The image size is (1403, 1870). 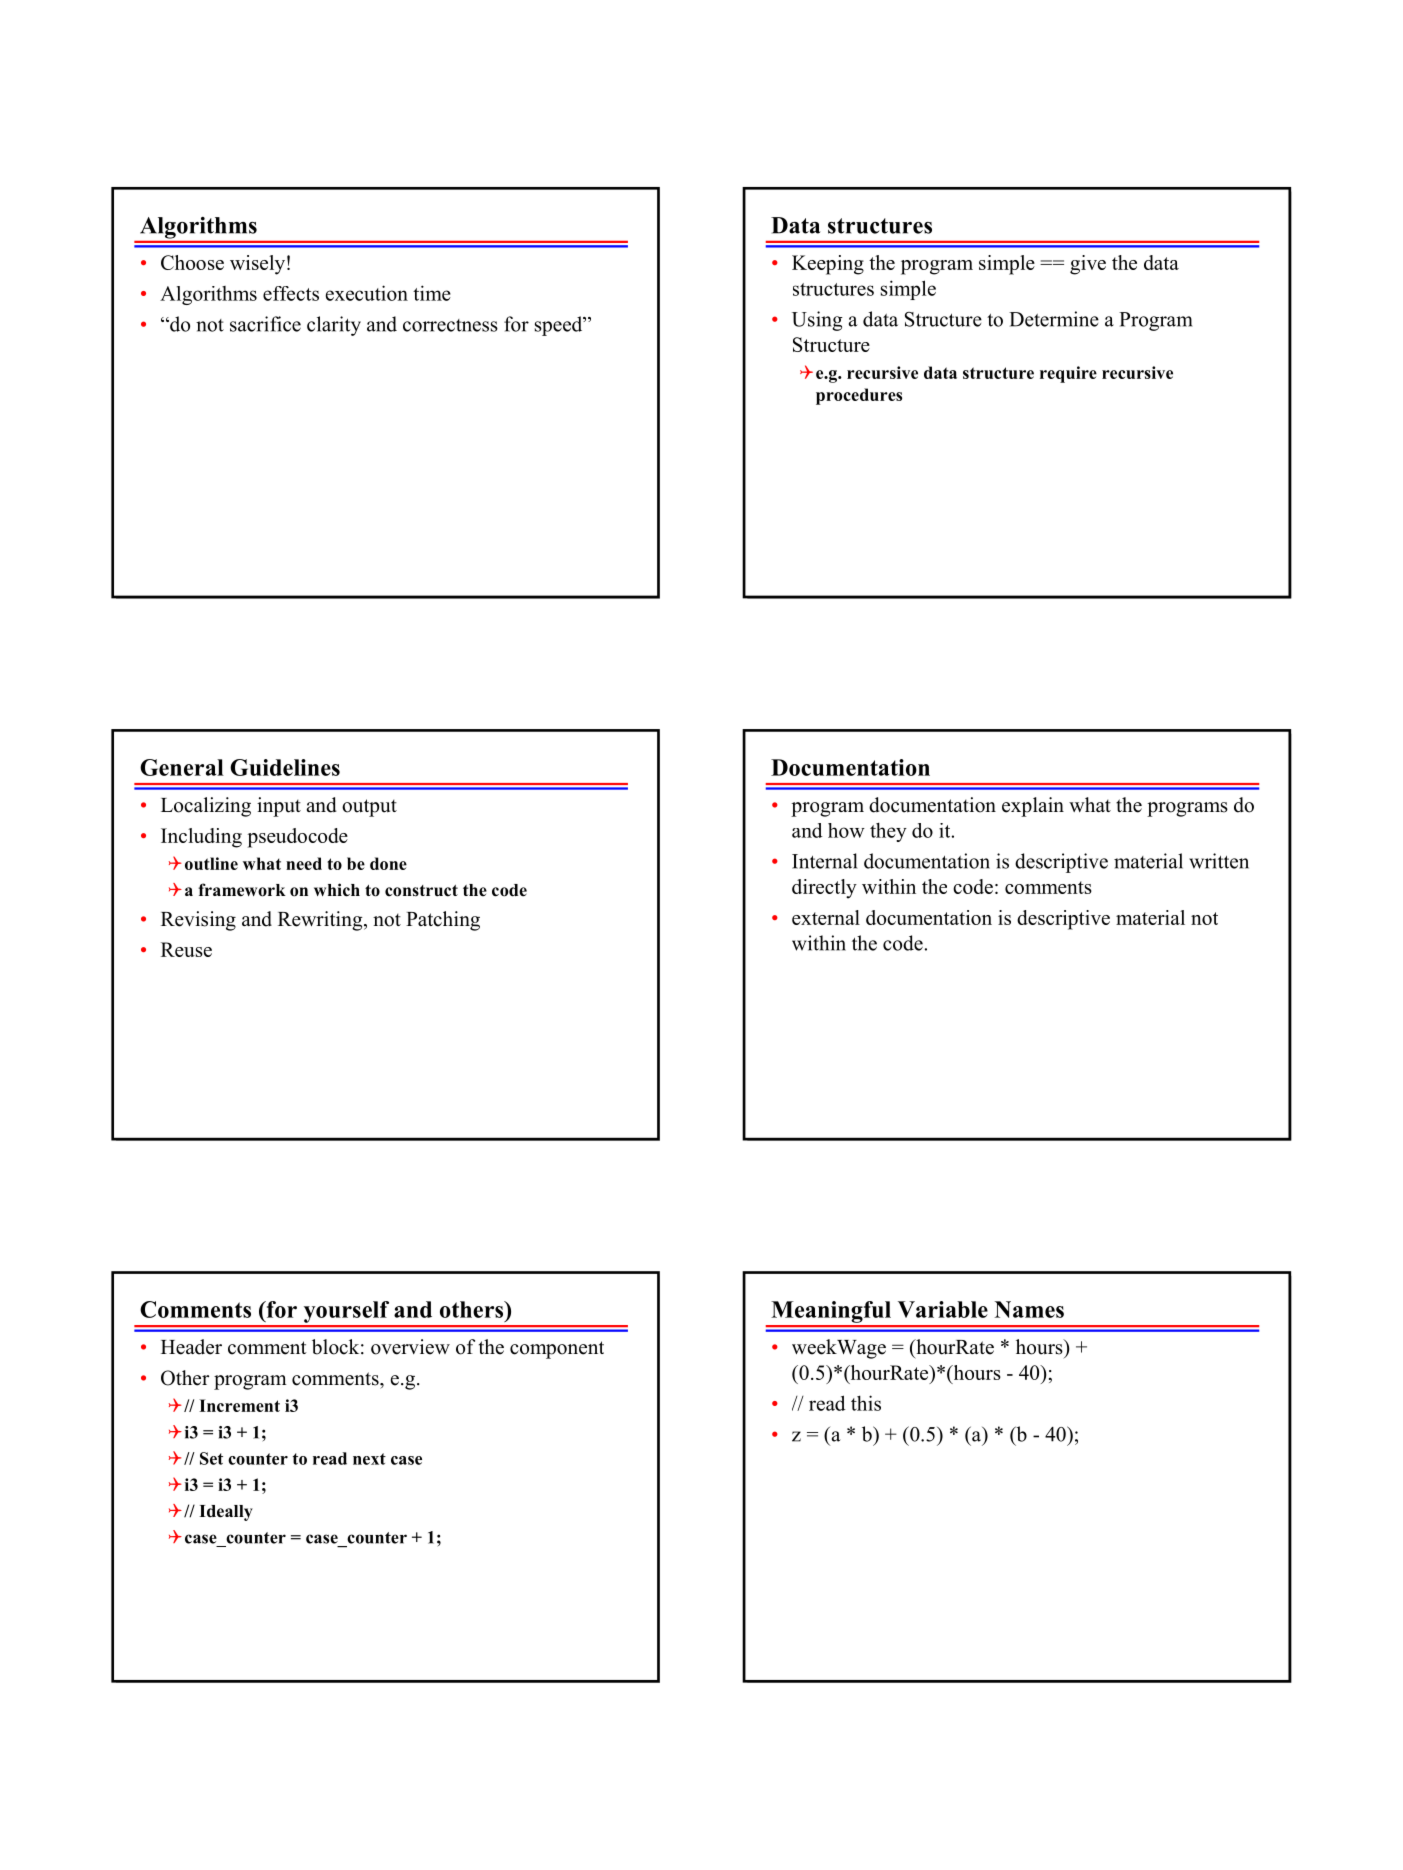 What do you see at coordinates (1054, 319) in the image?
I see `Determine` at bounding box center [1054, 319].
